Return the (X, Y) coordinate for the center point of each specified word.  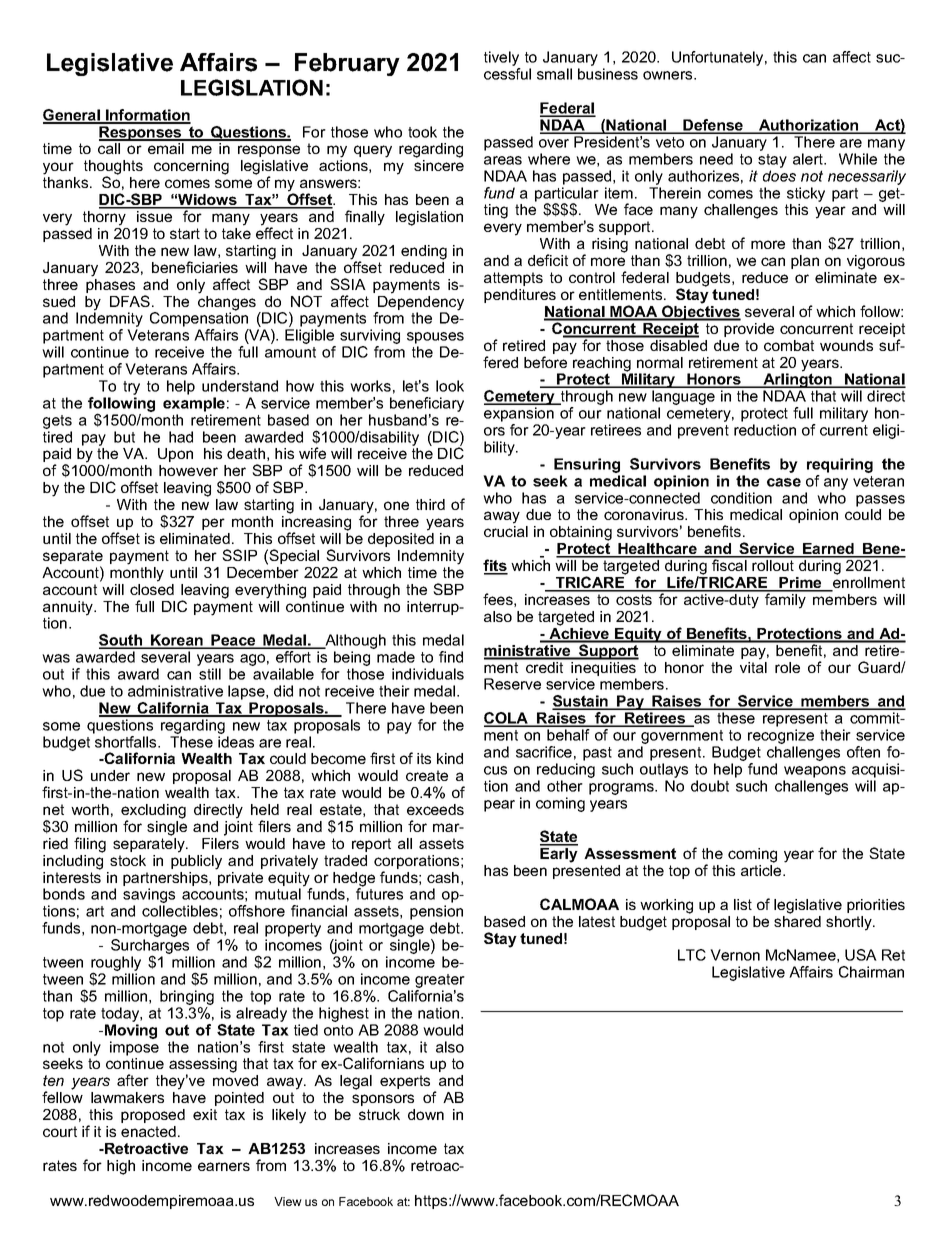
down (426, 1114)
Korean (177, 641)
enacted (148, 1131)
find (451, 657)
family (785, 600)
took (422, 132)
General (72, 116)
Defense (713, 126)
